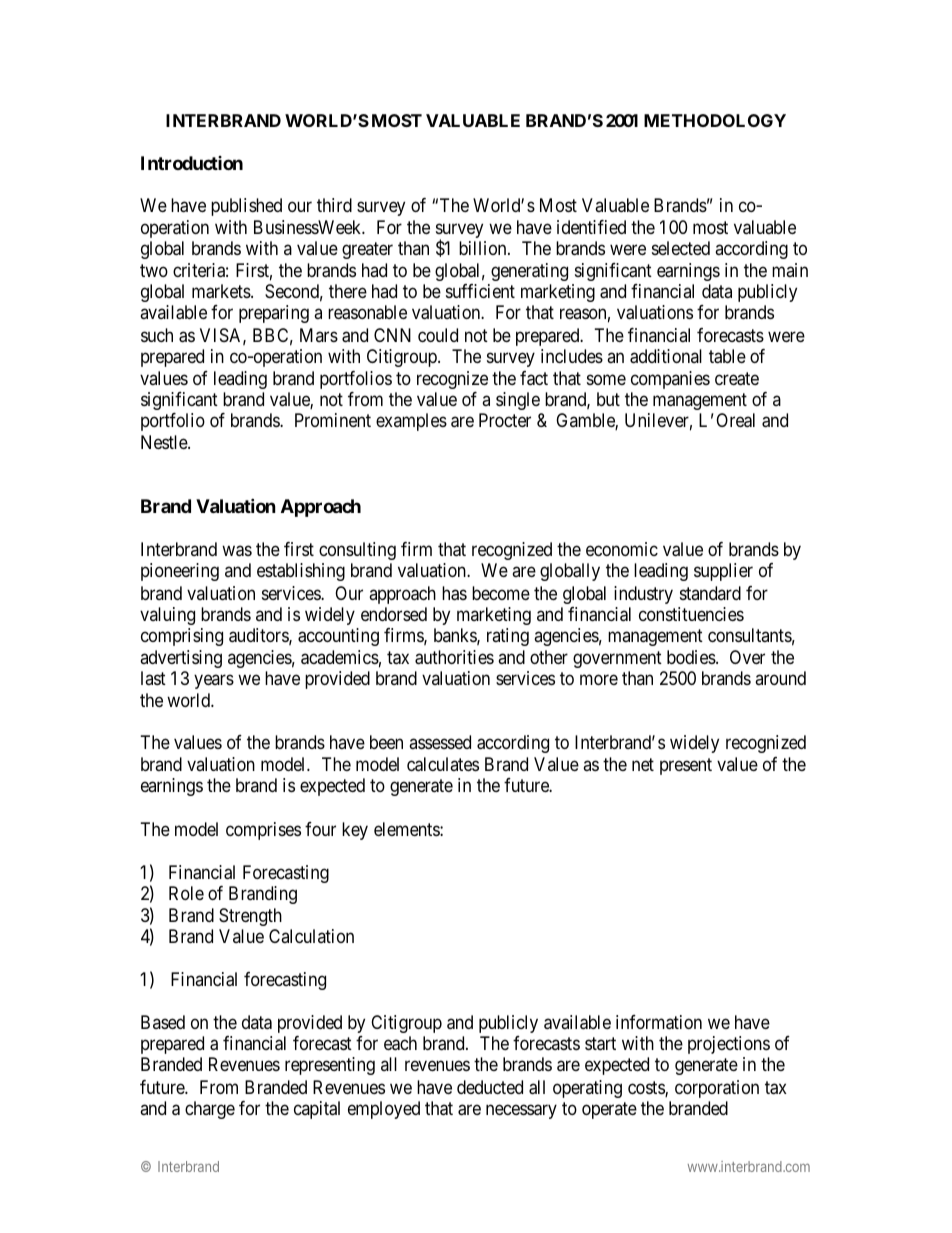 The height and width of the page is (1233, 952). What do you see at coordinates (691, 614) in the page?
I see `constituencies` at bounding box center [691, 614].
